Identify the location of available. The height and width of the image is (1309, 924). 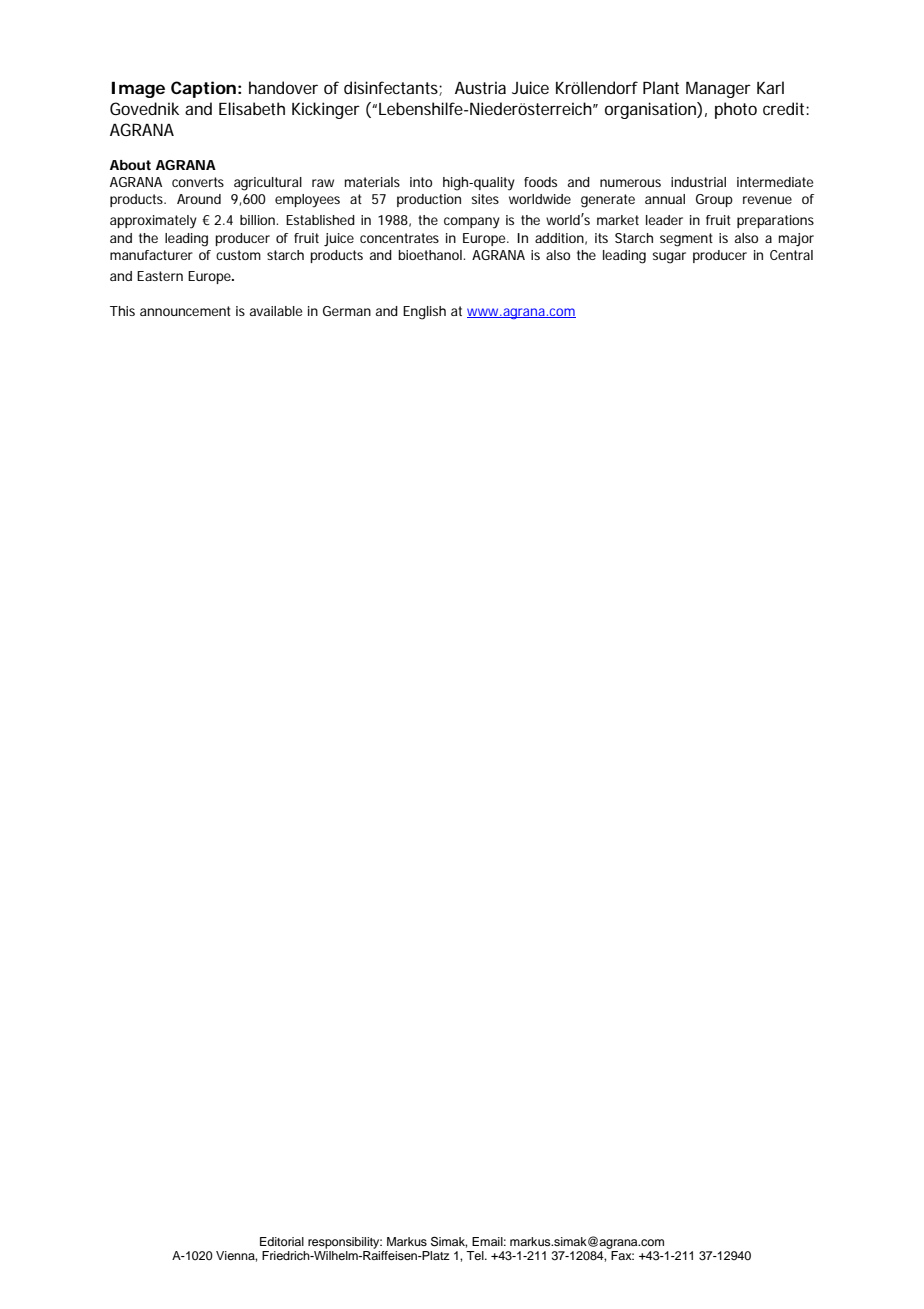
(276, 311).
